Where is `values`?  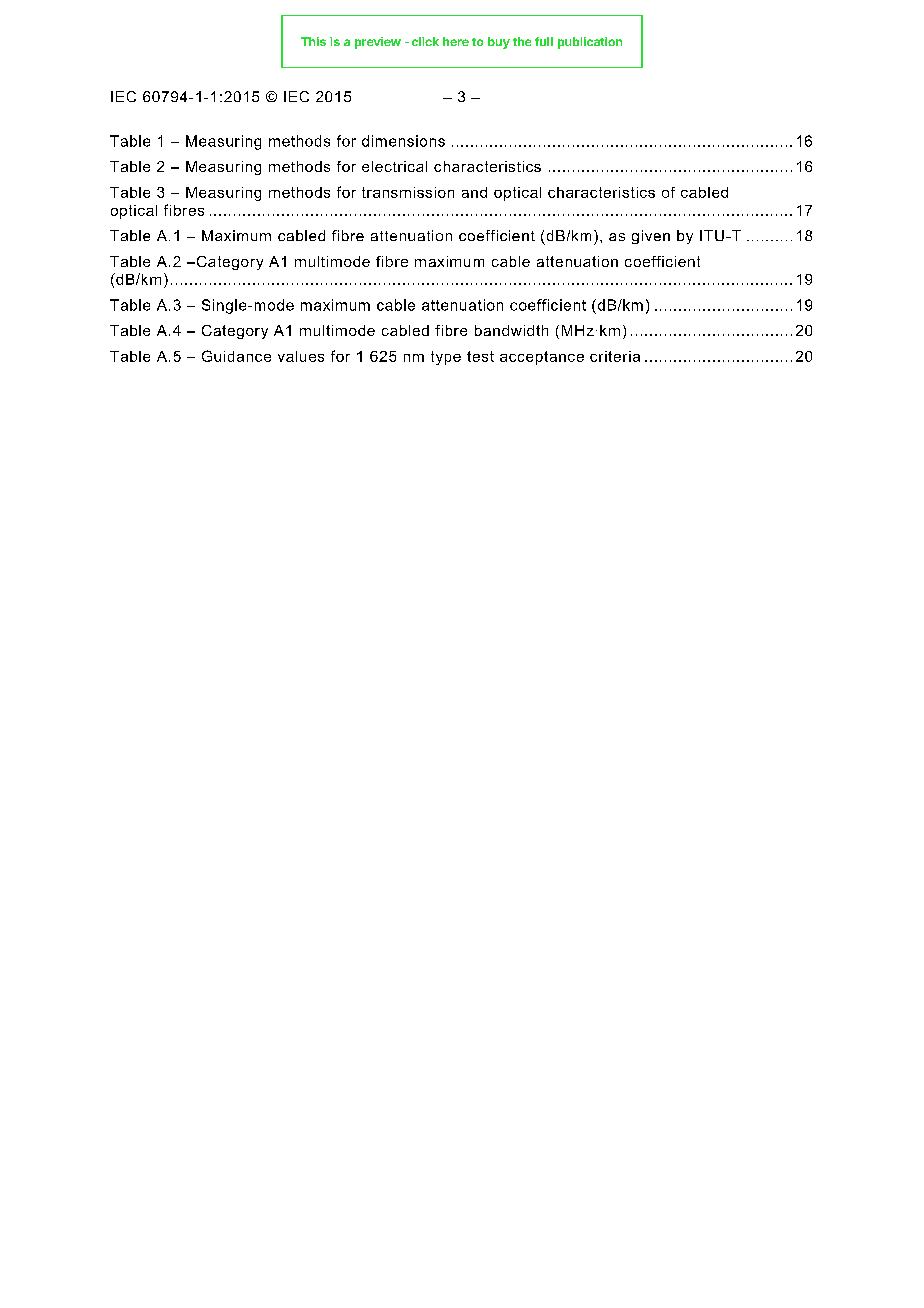 values is located at coordinates (301, 356).
